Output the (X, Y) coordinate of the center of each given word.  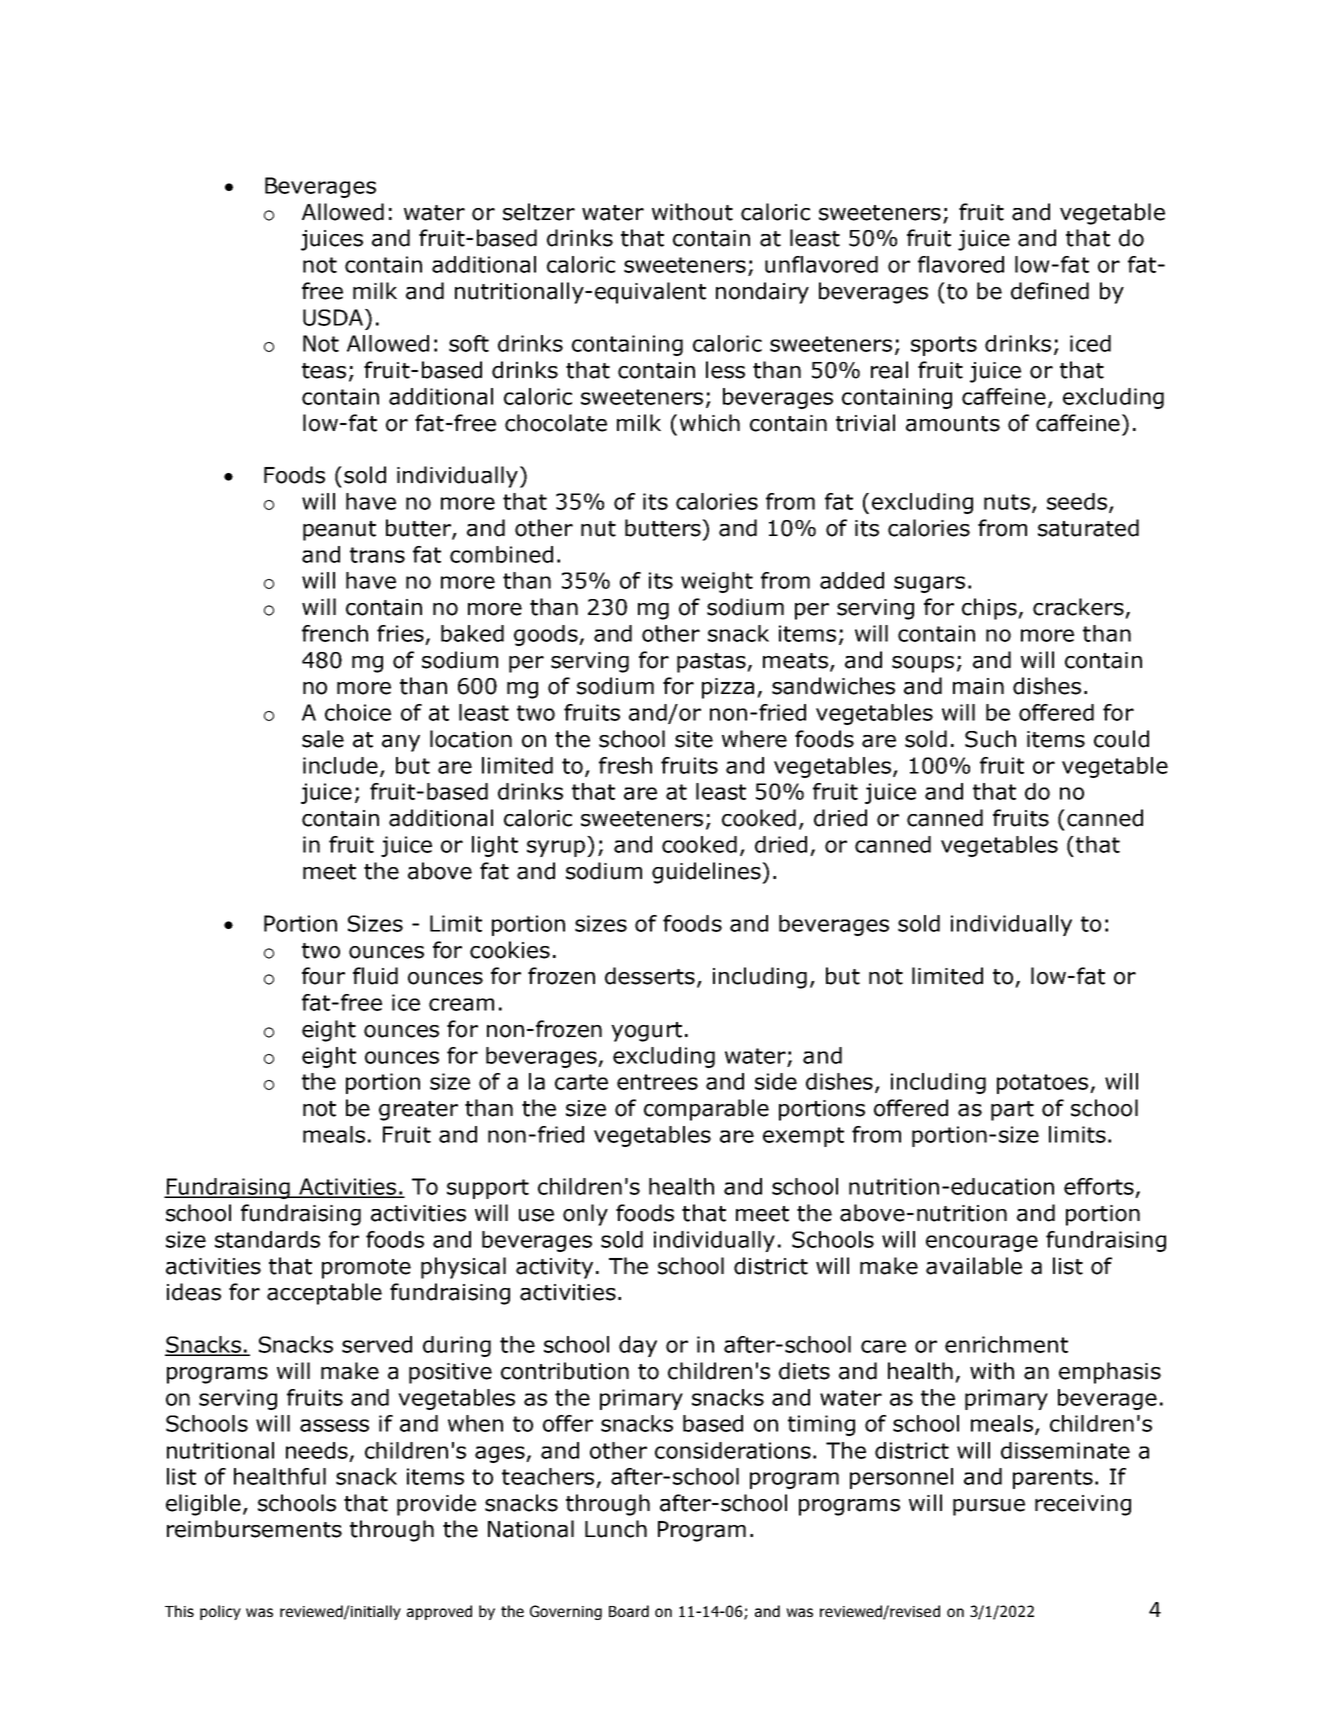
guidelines (707, 873)
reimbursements (254, 1529)
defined (1050, 291)
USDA (334, 317)
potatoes (1042, 1084)
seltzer (539, 212)
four (323, 976)
